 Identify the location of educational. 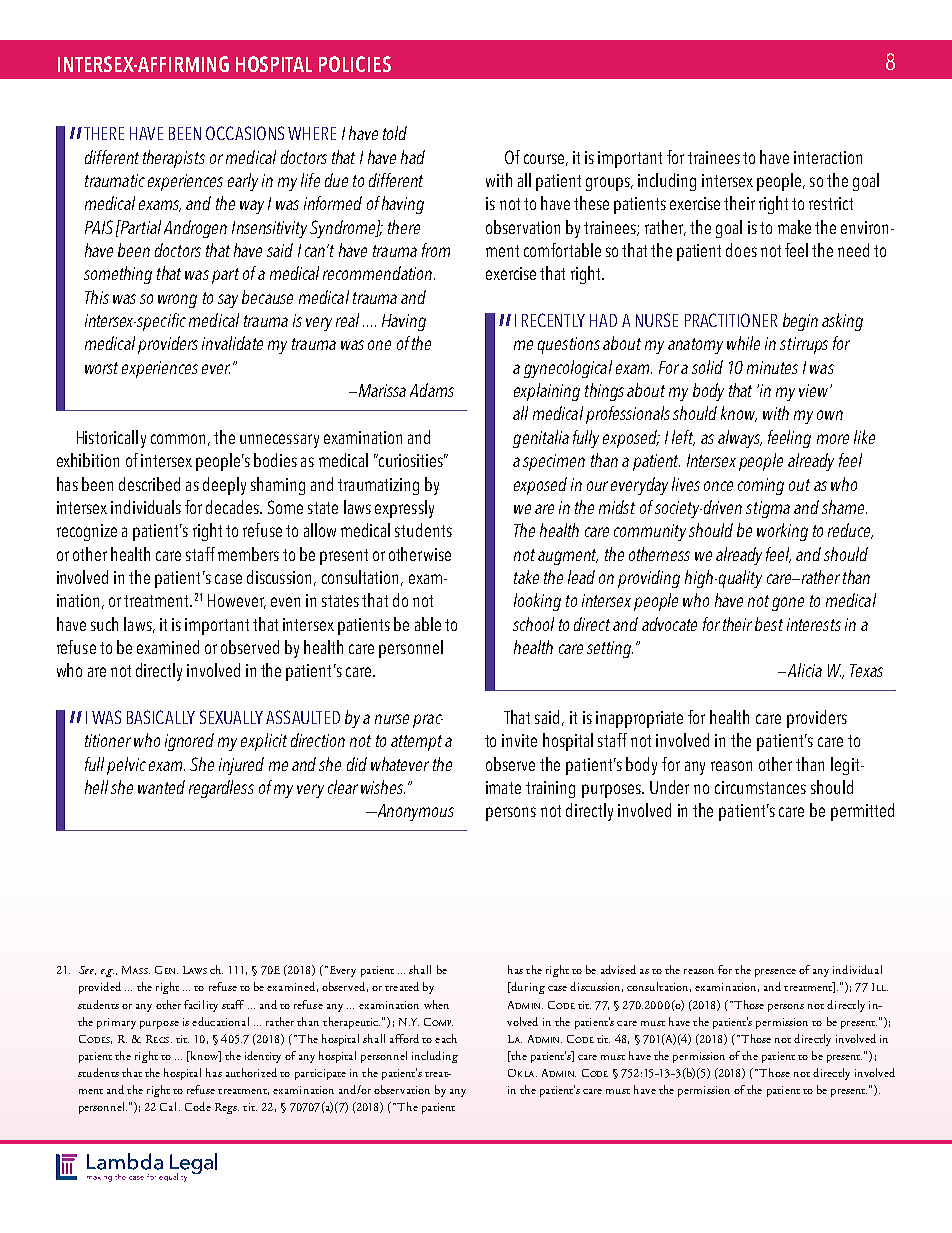
(220, 1021).
